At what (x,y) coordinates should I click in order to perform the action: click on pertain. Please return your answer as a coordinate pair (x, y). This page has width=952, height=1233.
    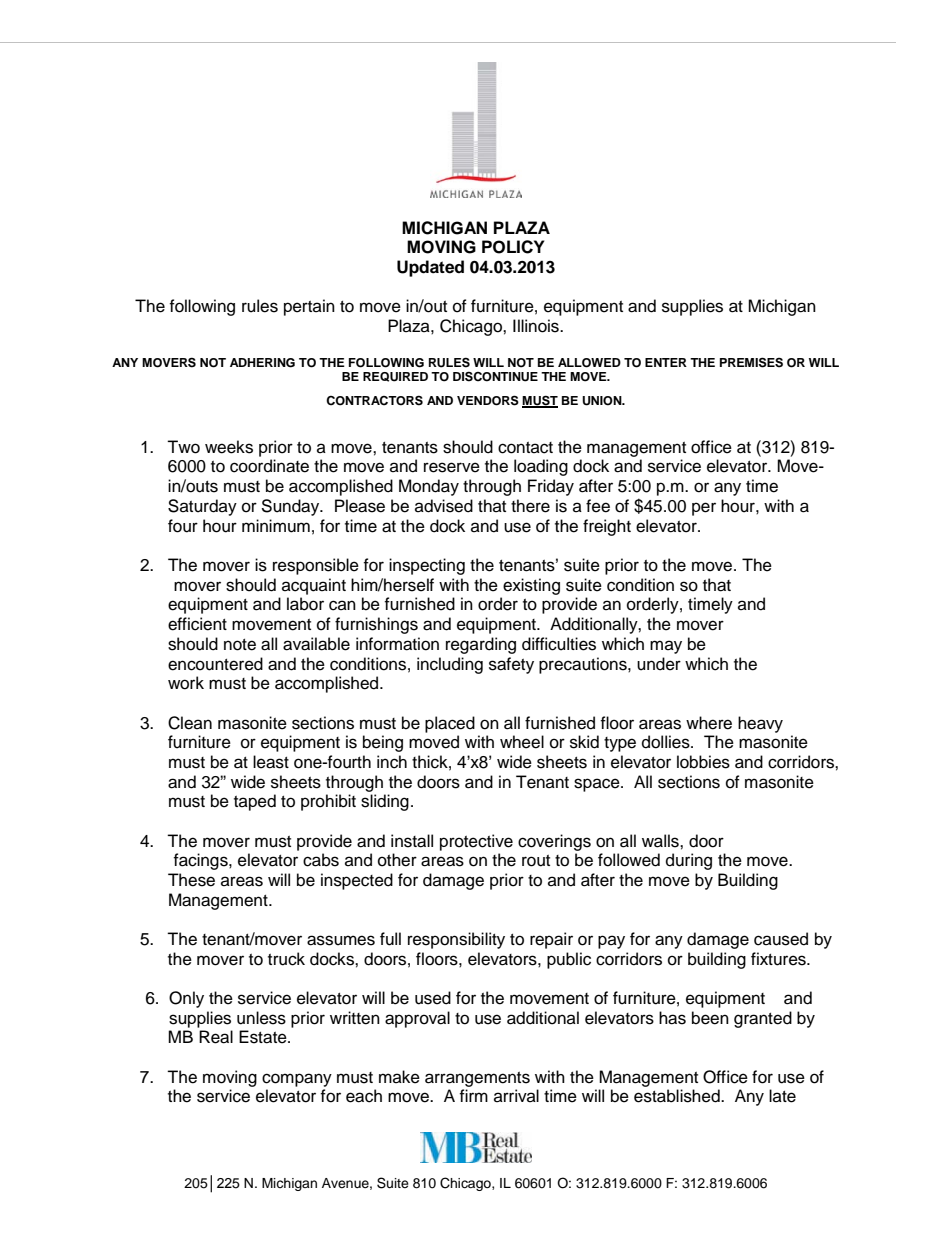
    Looking at the image, I should click on (309, 307).
